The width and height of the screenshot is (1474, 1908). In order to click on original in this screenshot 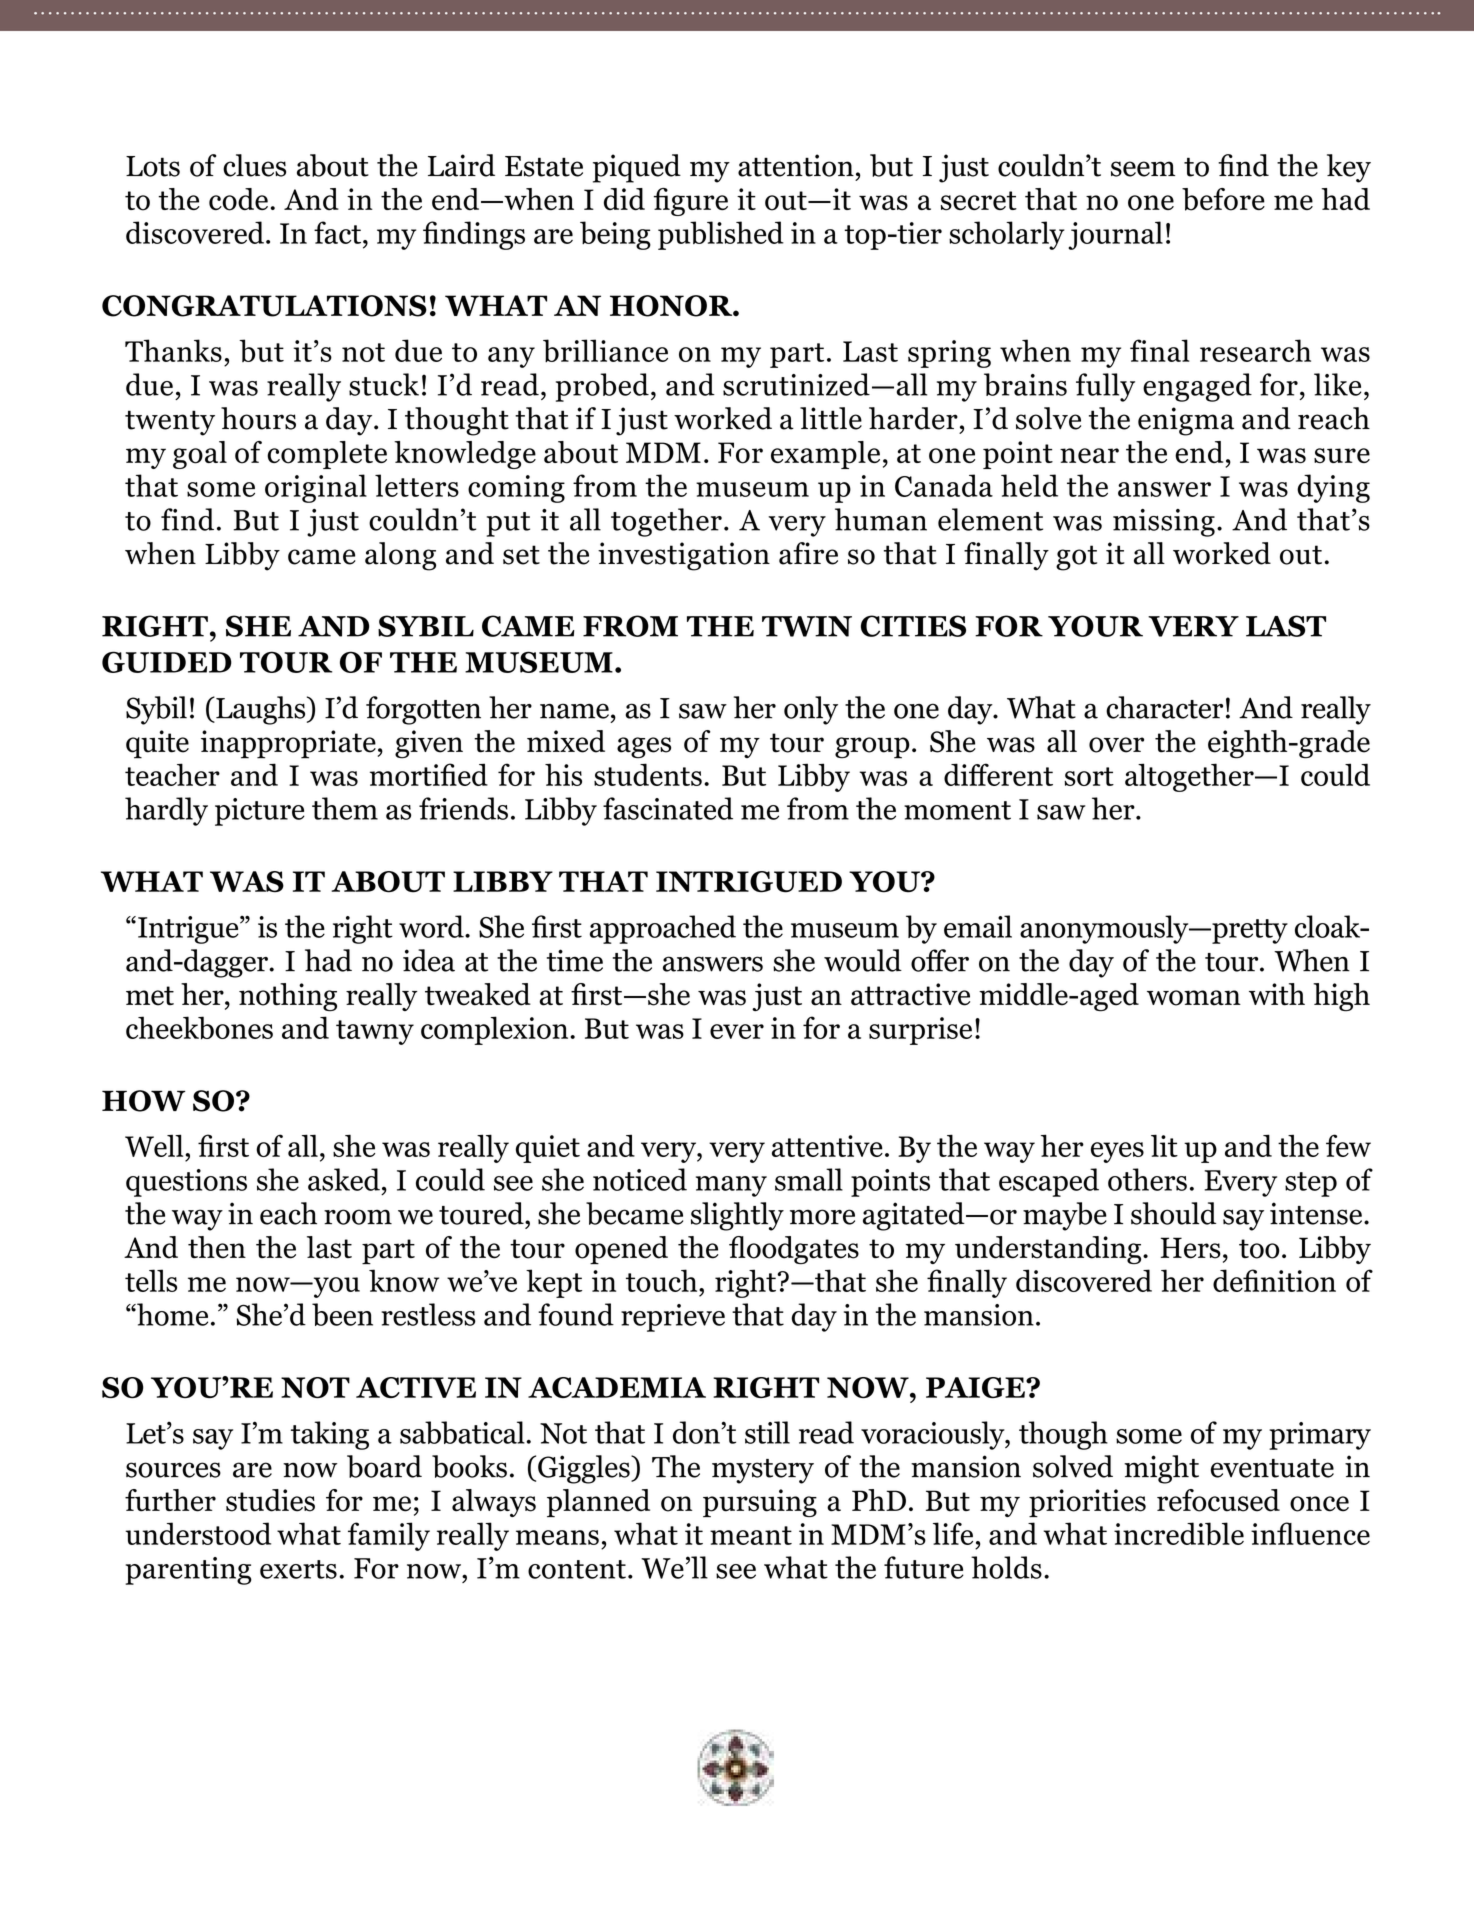, I will do `click(316, 488)`.
